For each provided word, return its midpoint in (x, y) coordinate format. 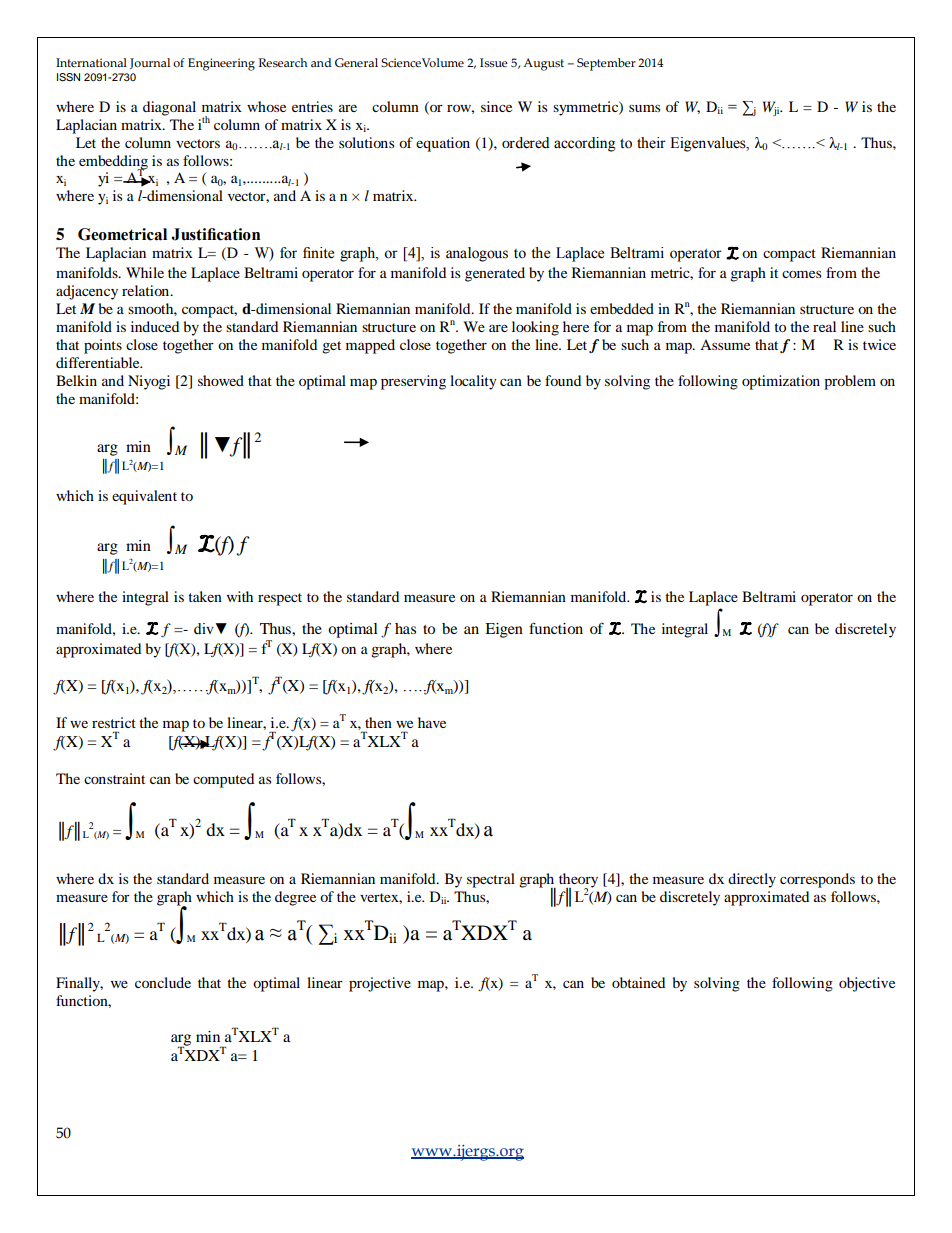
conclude (163, 982)
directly (752, 880)
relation (147, 290)
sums (644, 108)
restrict (114, 722)
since (496, 106)
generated (495, 274)
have (432, 722)
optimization (781, 382)
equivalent (144, 497)
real (824, 326)
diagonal (169, 108)
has (405, 628)
